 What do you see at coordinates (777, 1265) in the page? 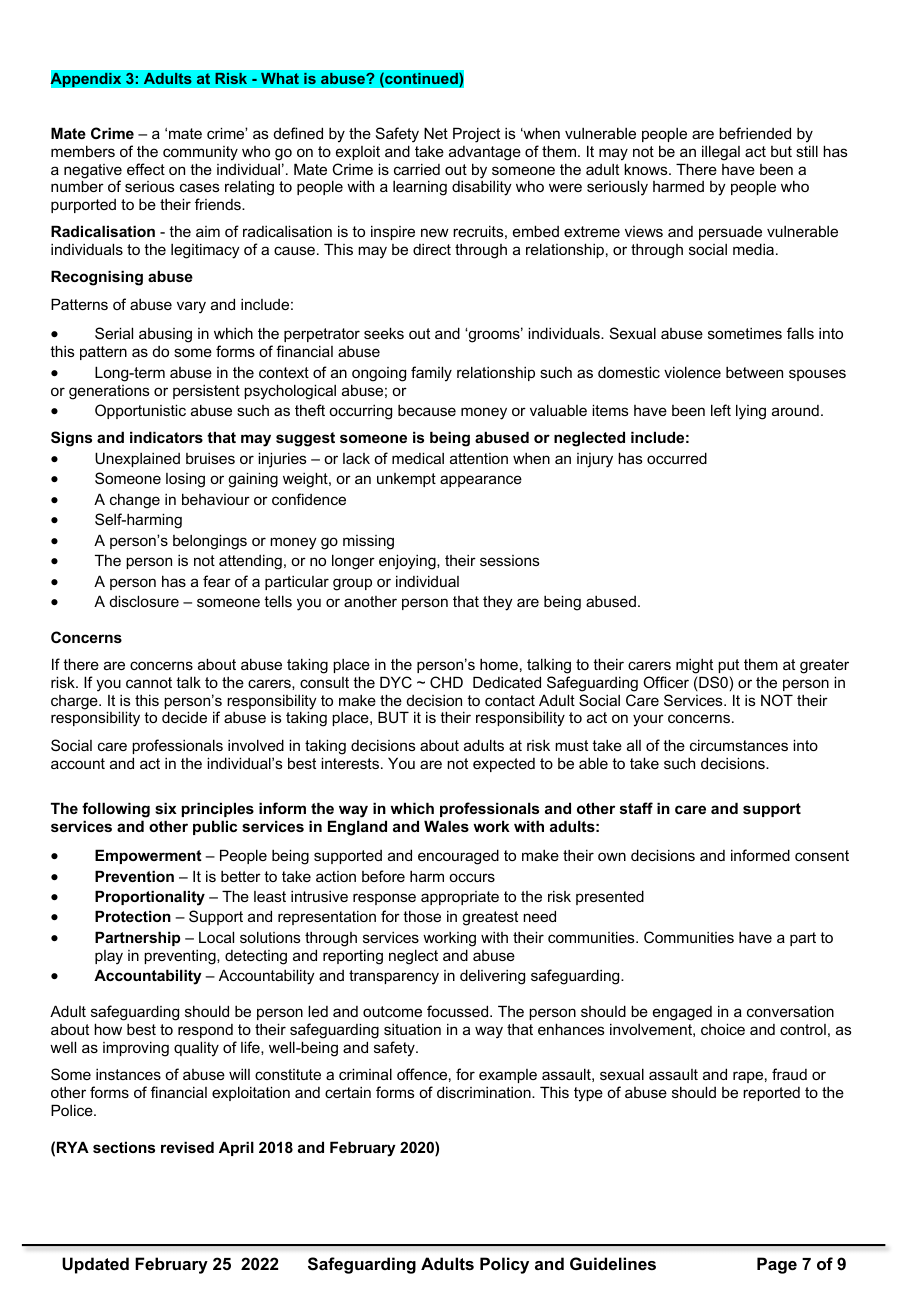
I see `Page` at bounding box center [777, 1265].
